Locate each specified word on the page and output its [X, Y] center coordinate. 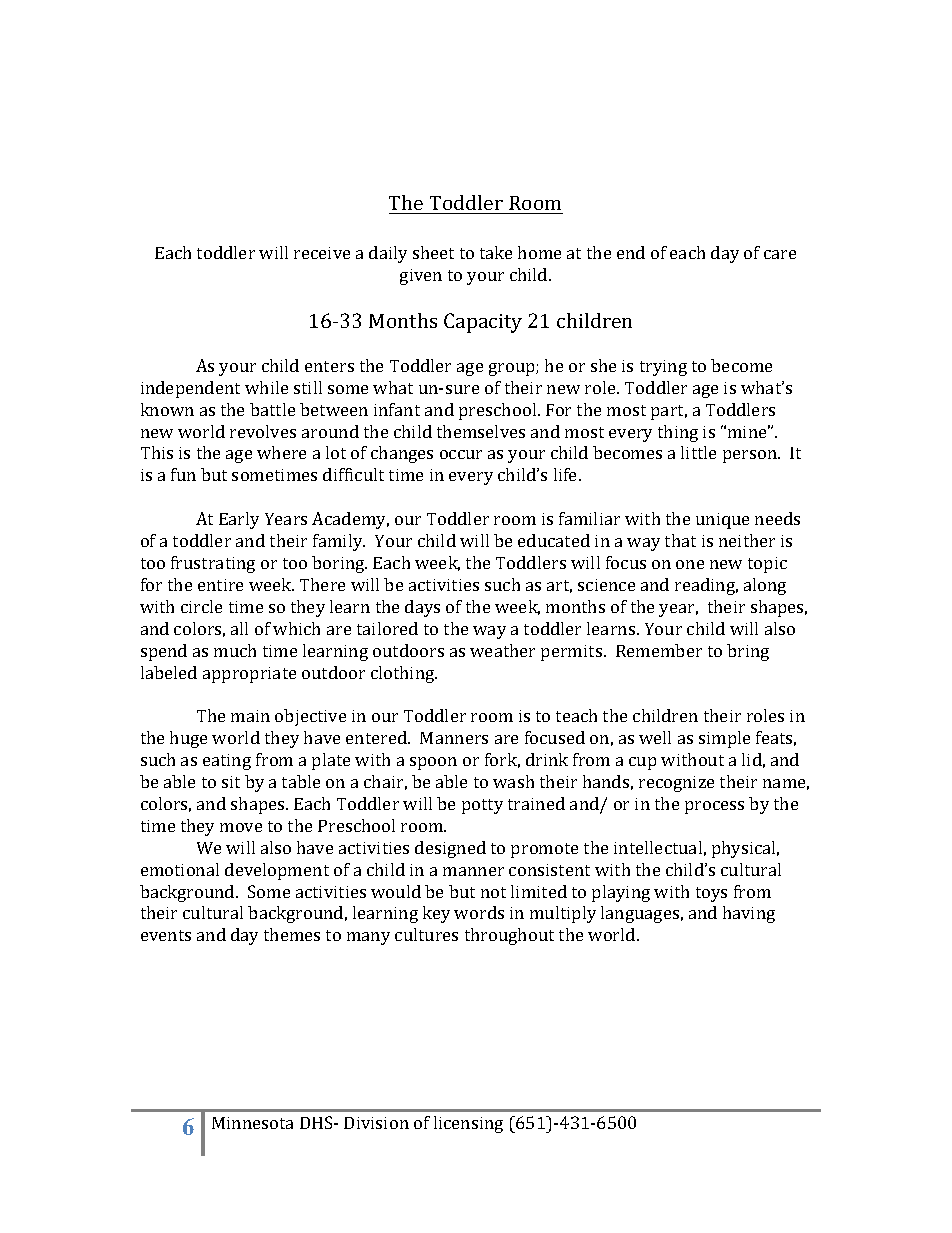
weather [502, 650]
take [496, 252]
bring [748, 652]
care [780, 254]
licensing [468, 1124]
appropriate [249, 675]
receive [322, 253]
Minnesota [252, 1123]
